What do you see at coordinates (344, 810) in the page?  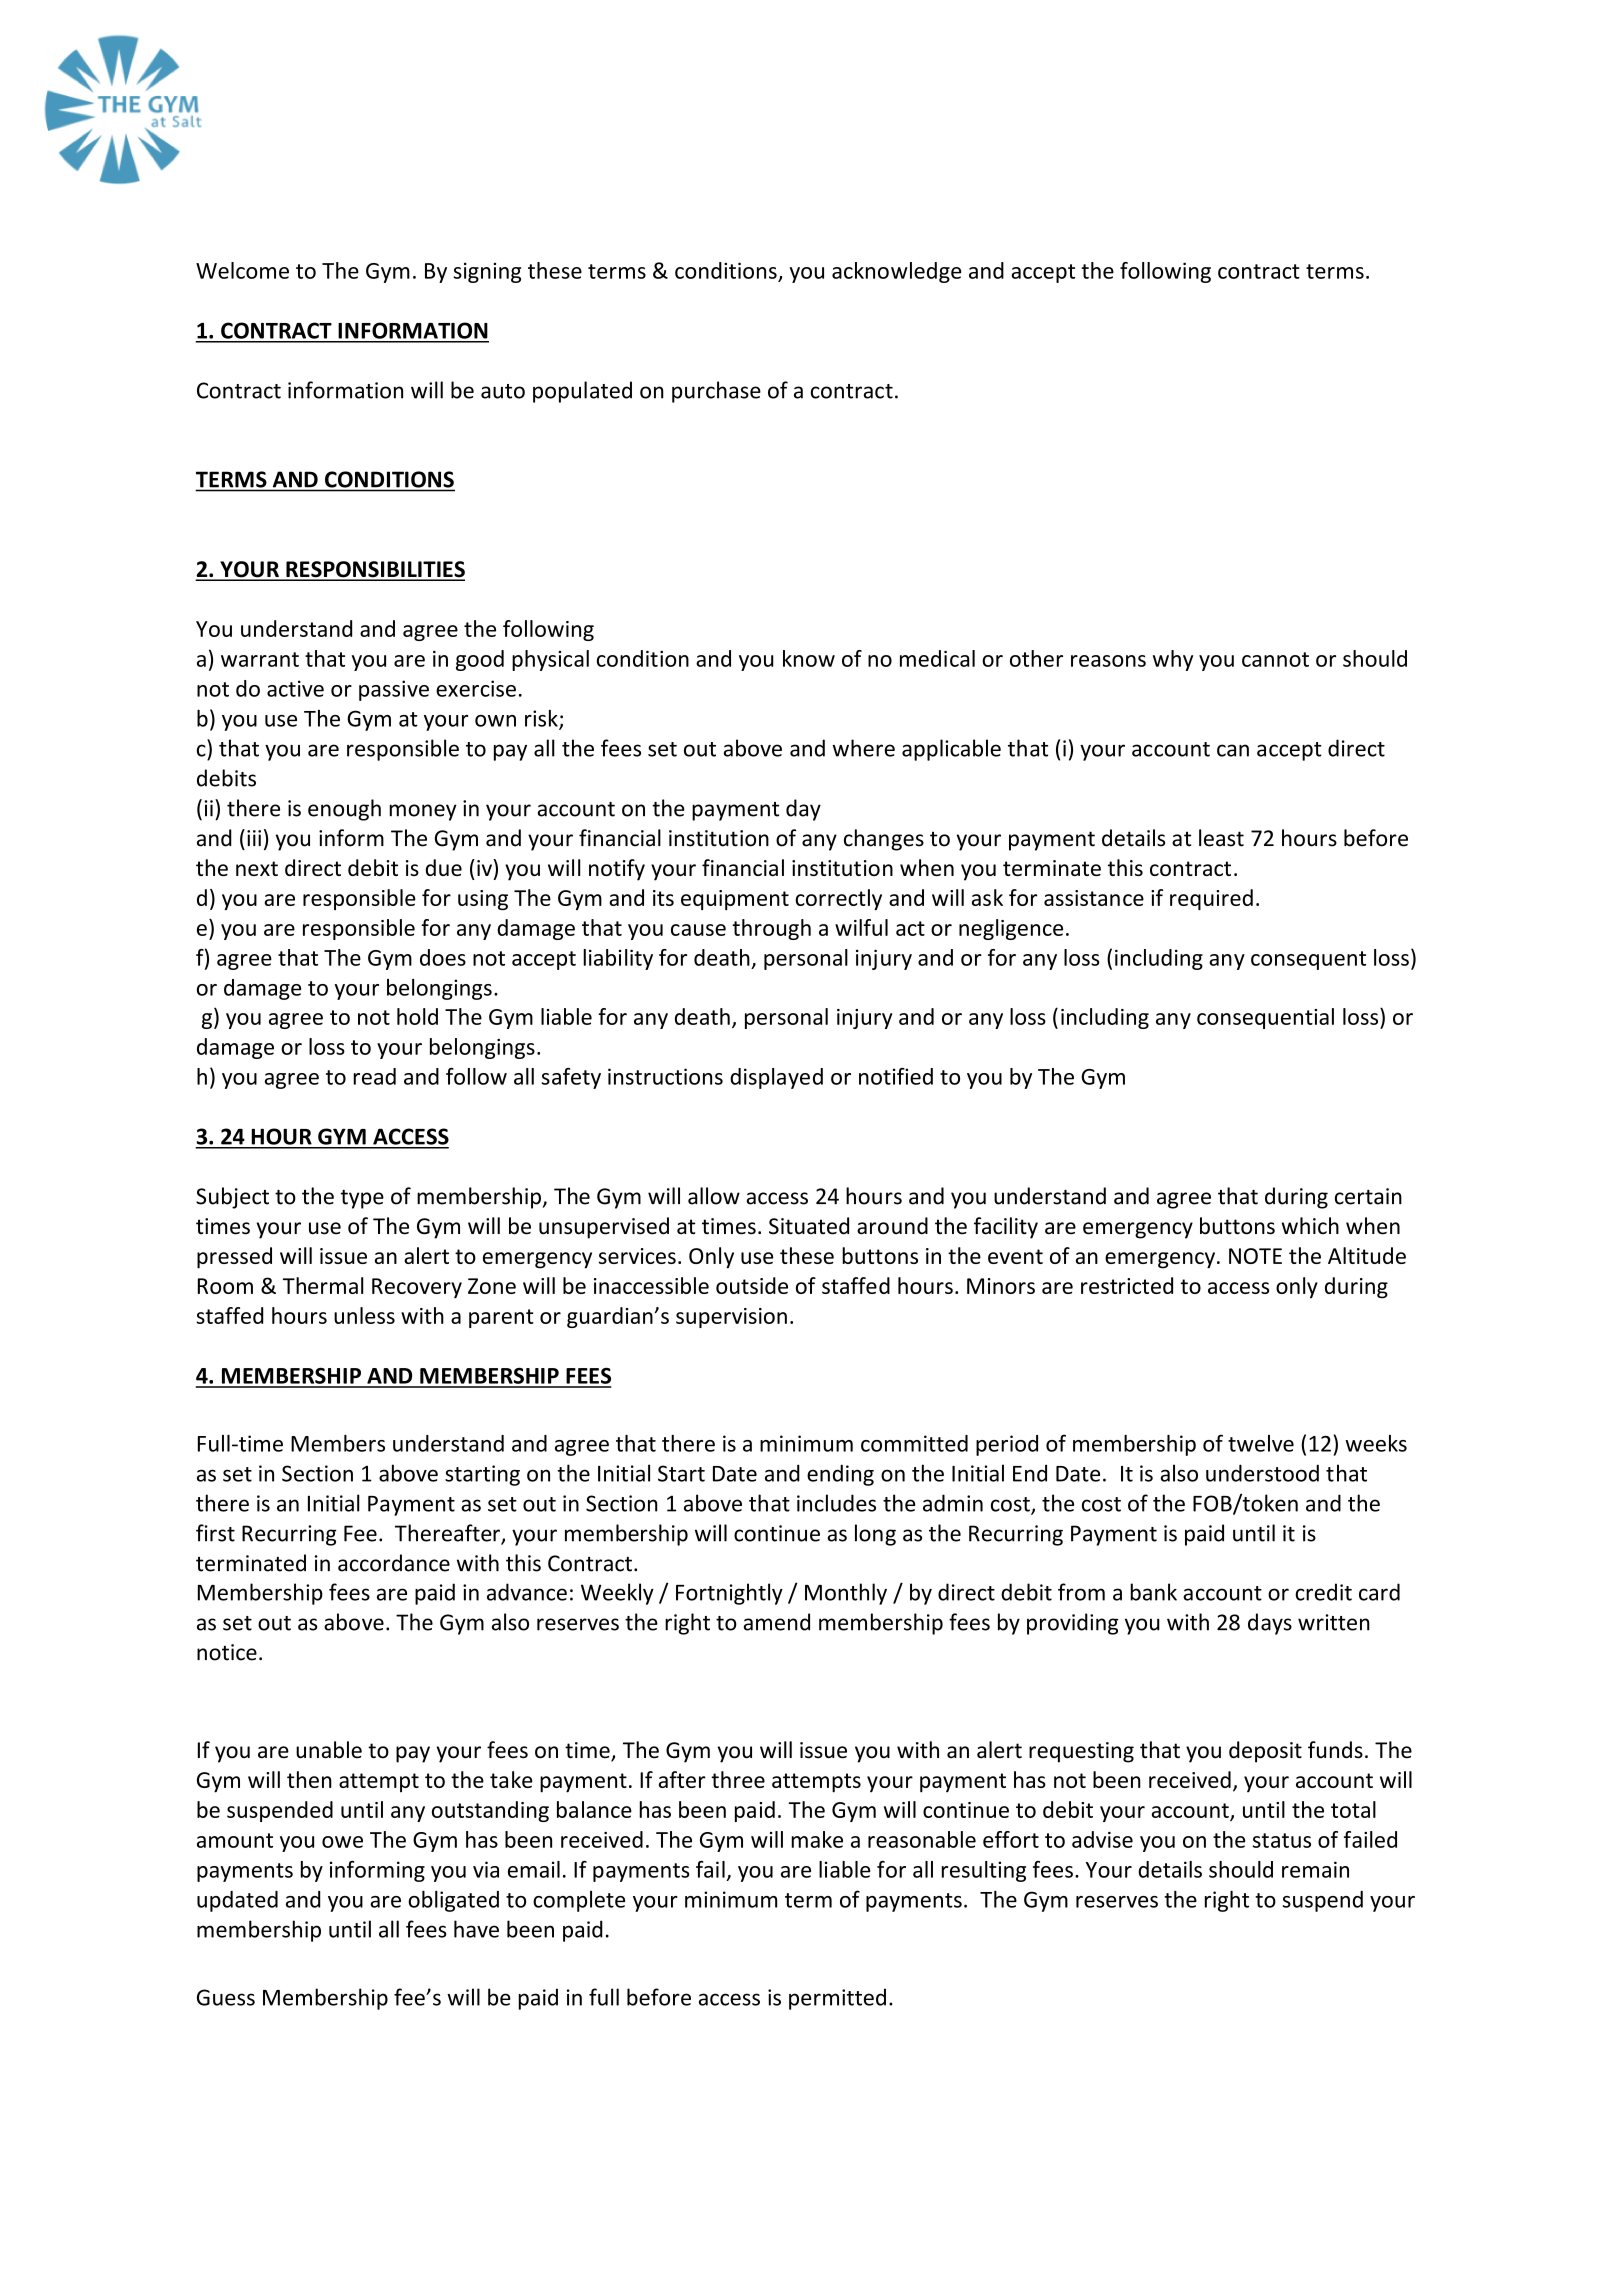 I see `enough` at bounding box center [344, 810].
